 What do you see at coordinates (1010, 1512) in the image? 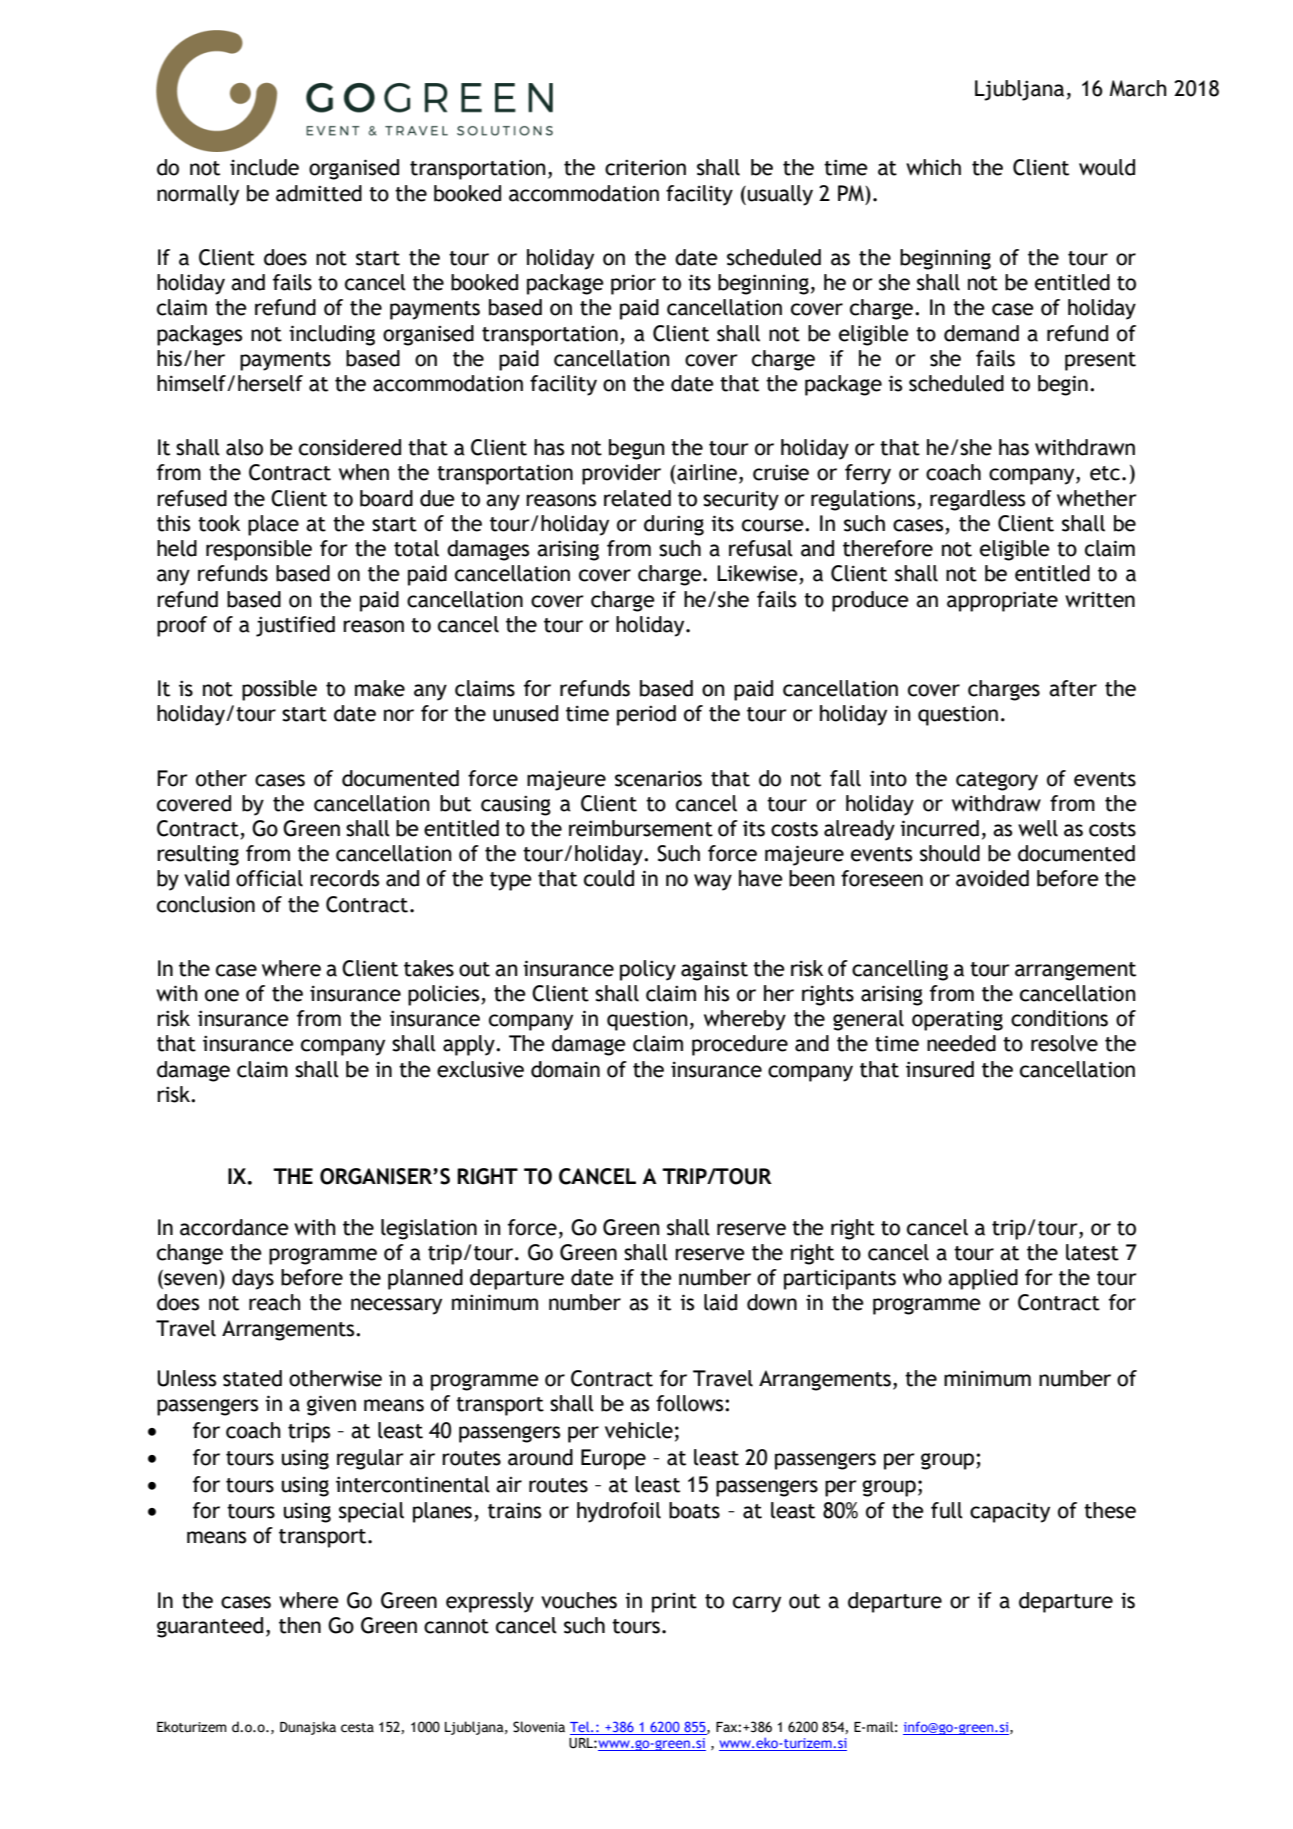
I see `capacity` at bounding box center [1010, 1512].
